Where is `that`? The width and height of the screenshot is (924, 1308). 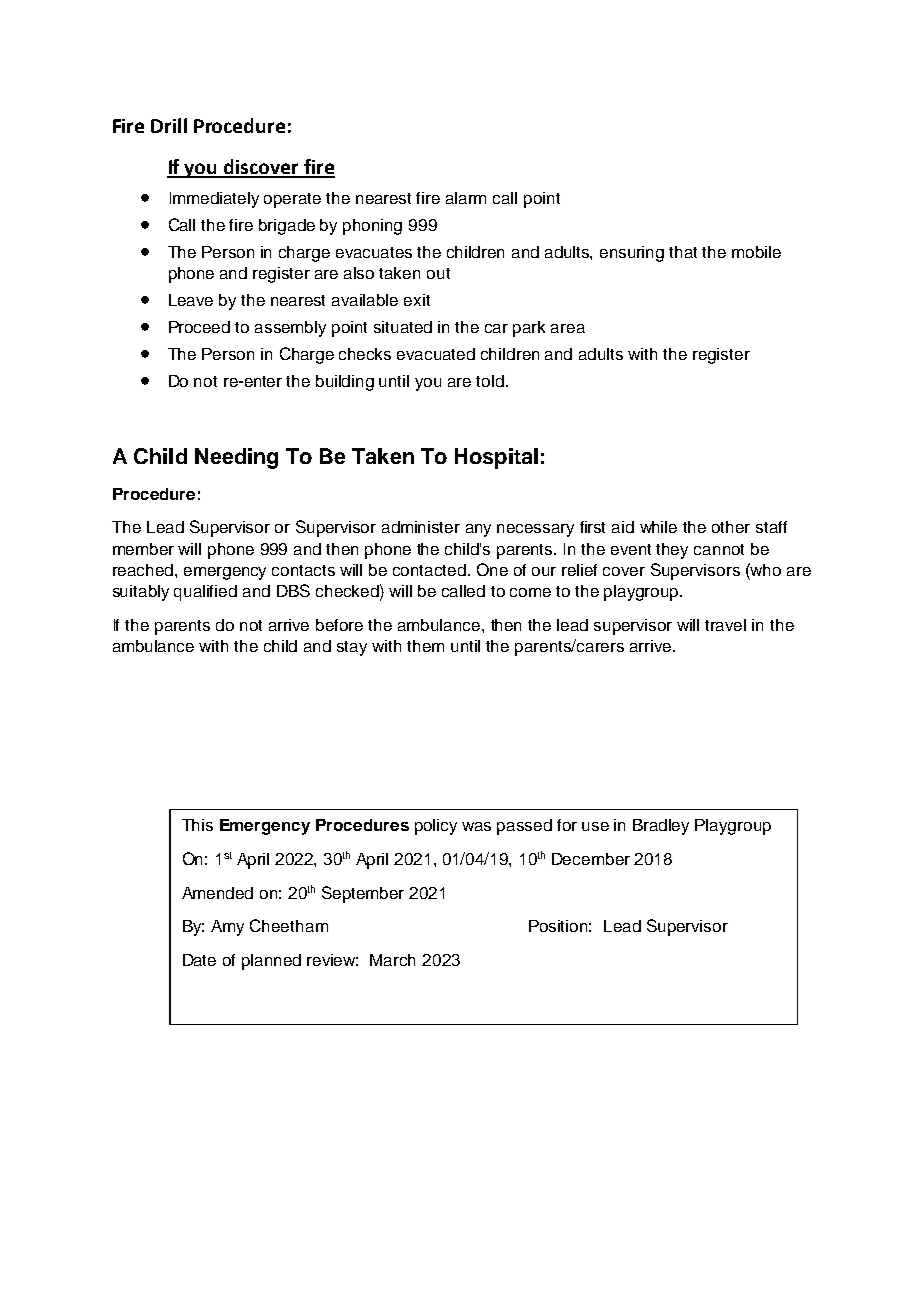
that is located at coordinates (683, 252).
